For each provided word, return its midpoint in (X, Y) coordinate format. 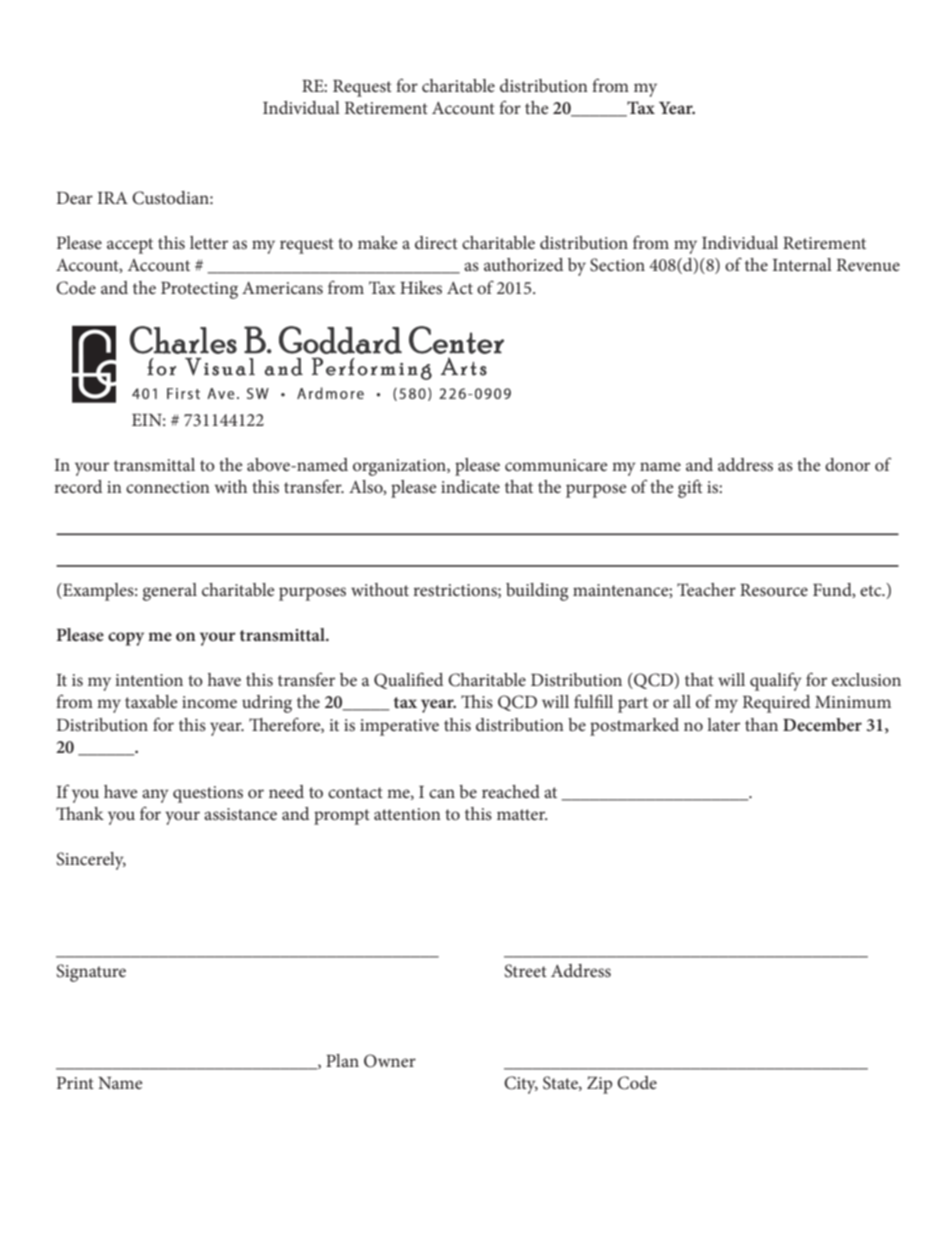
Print (75, 1083)
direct (436, 242)
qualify (776, 681)
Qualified (408, 680)
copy (126, 639)
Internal (802, 264)
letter (209, 242)
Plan (342, 1060)
